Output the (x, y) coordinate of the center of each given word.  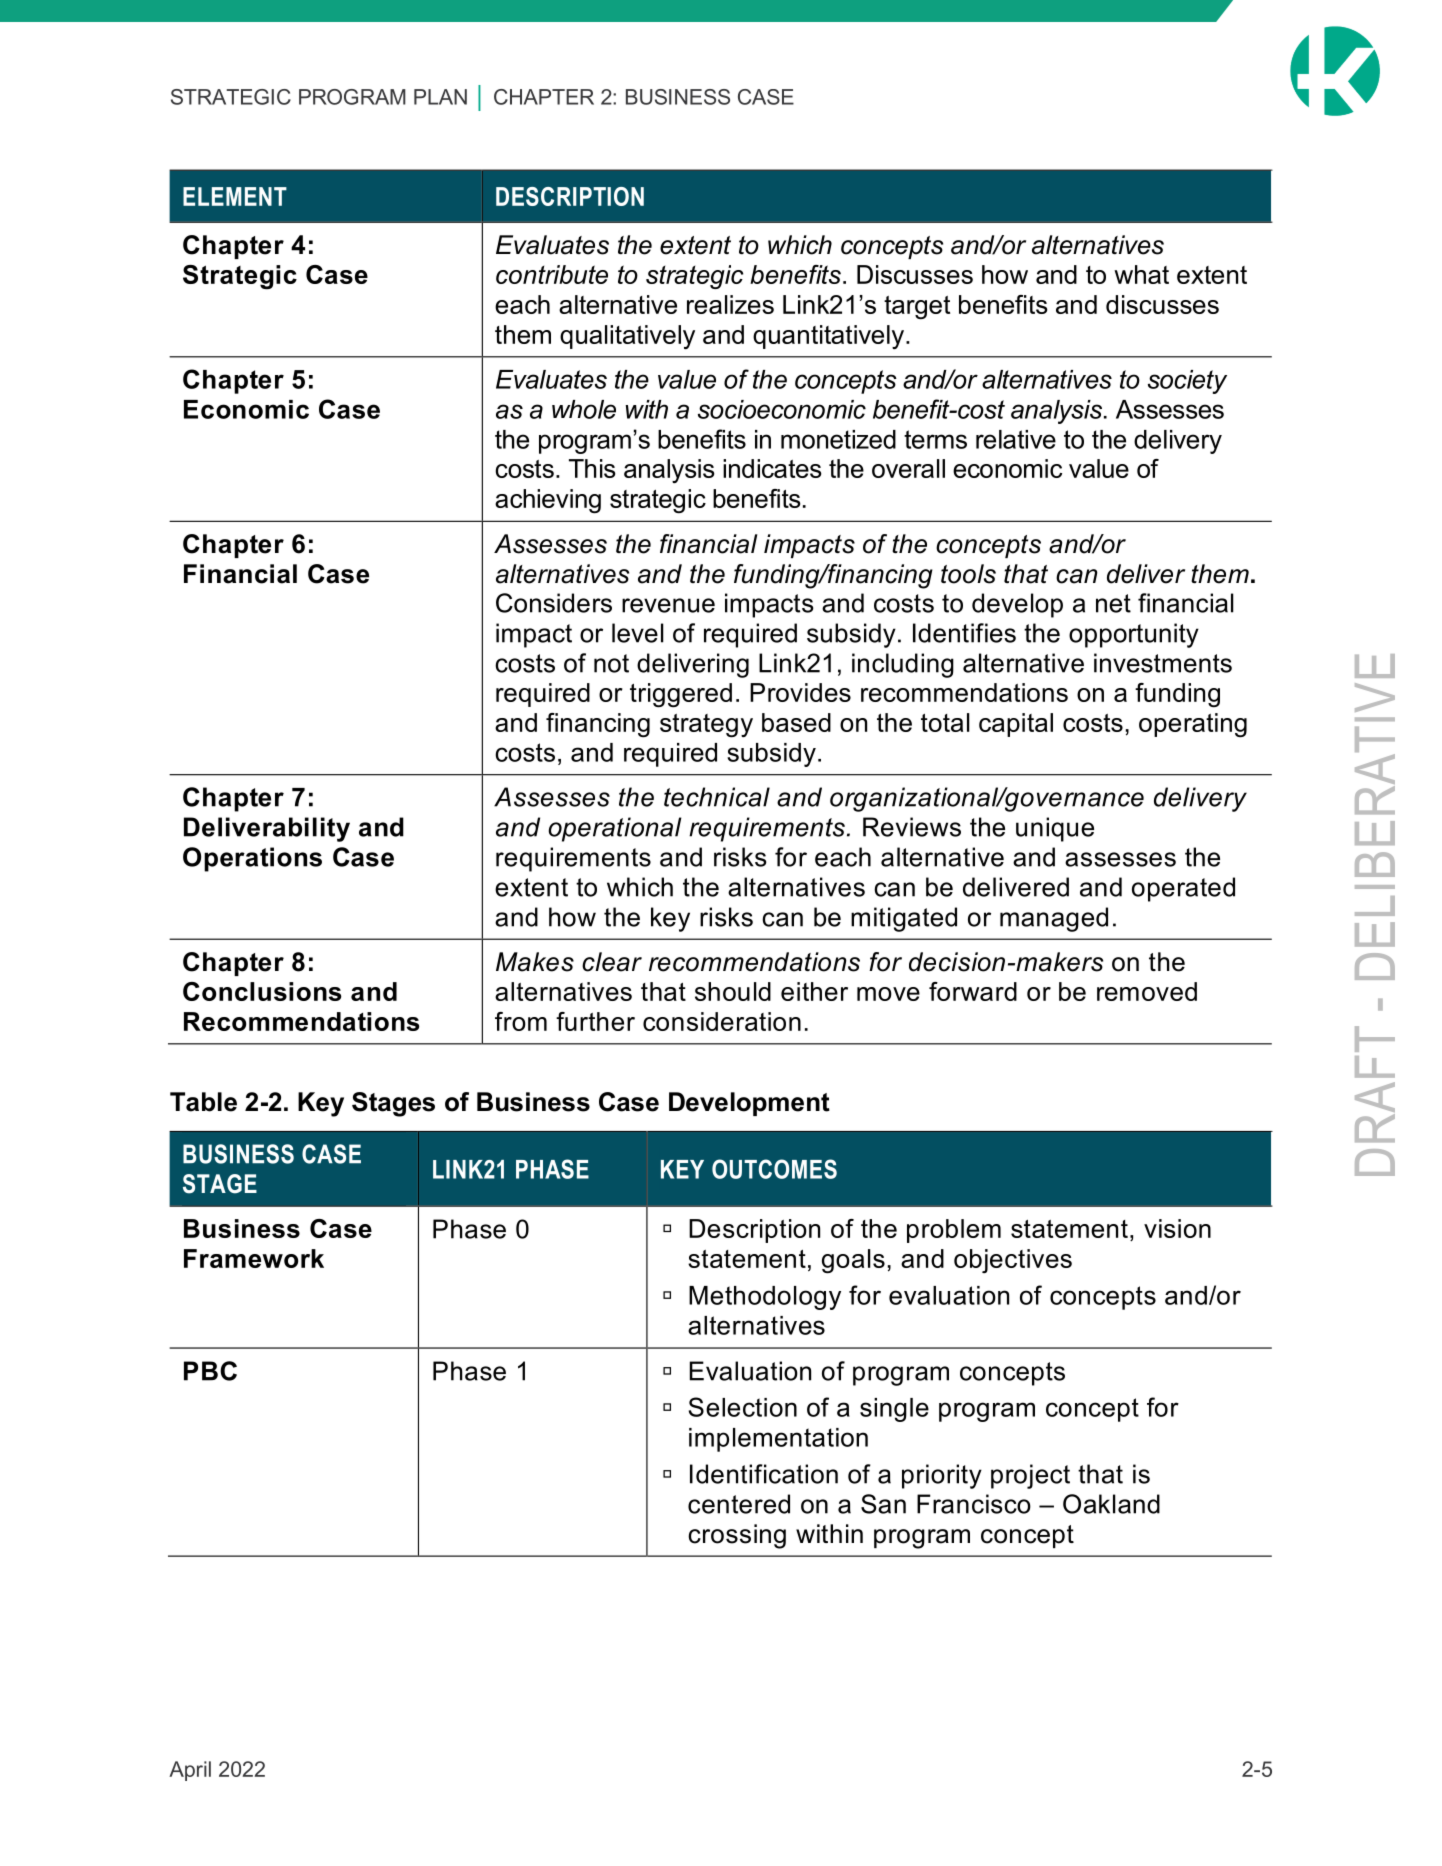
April (190, 1771)
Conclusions (262, 991)
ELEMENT (235, 196)
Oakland (1111, 1504)
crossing (737, 1536)
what (1141, 274)
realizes (730, 304)
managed (1054, 919)
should (733, 991)
